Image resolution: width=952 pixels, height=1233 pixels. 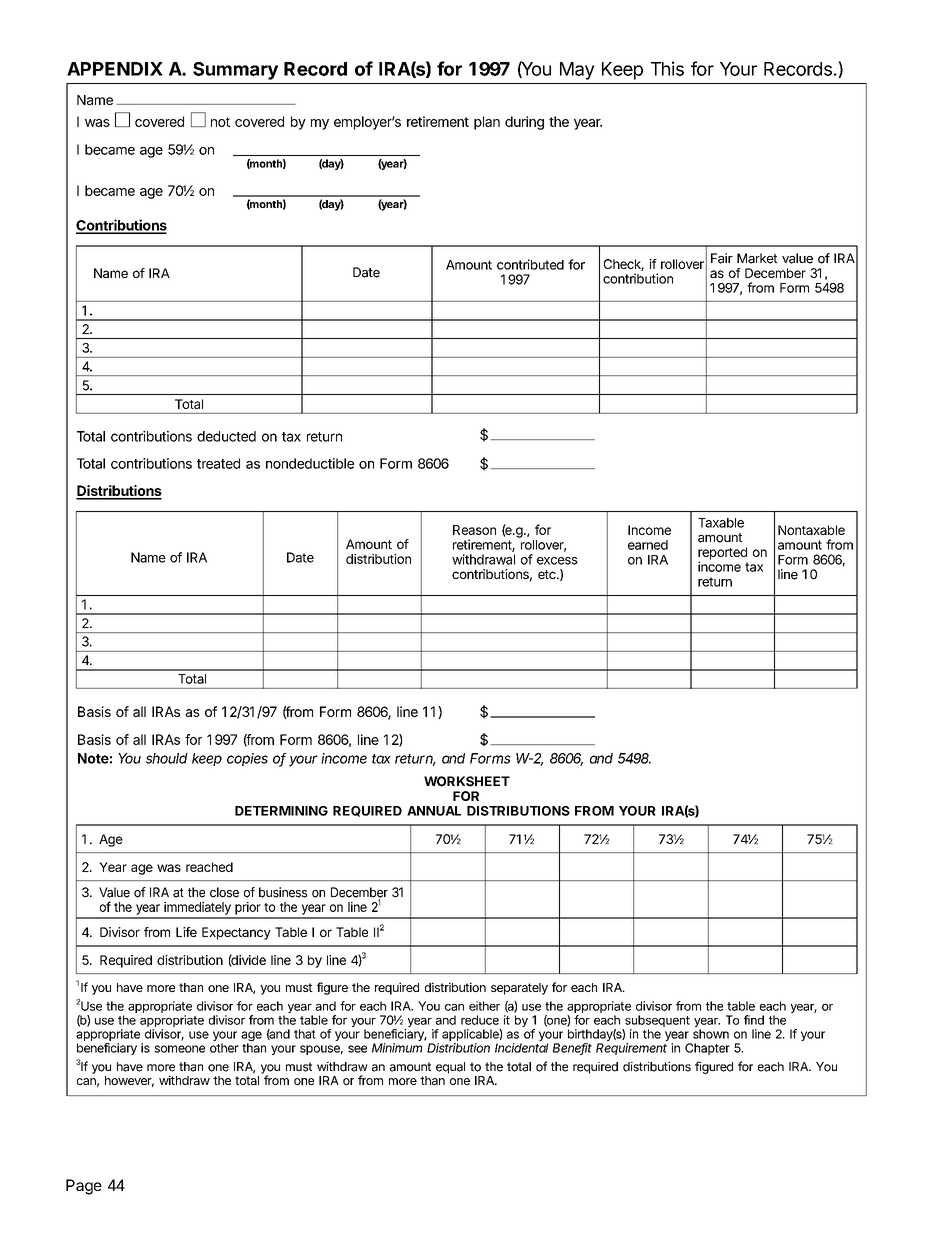 What do you see at coordinates (656, 1022) in the document?
I see `subsequent` at bounding box center [656, 1022].
